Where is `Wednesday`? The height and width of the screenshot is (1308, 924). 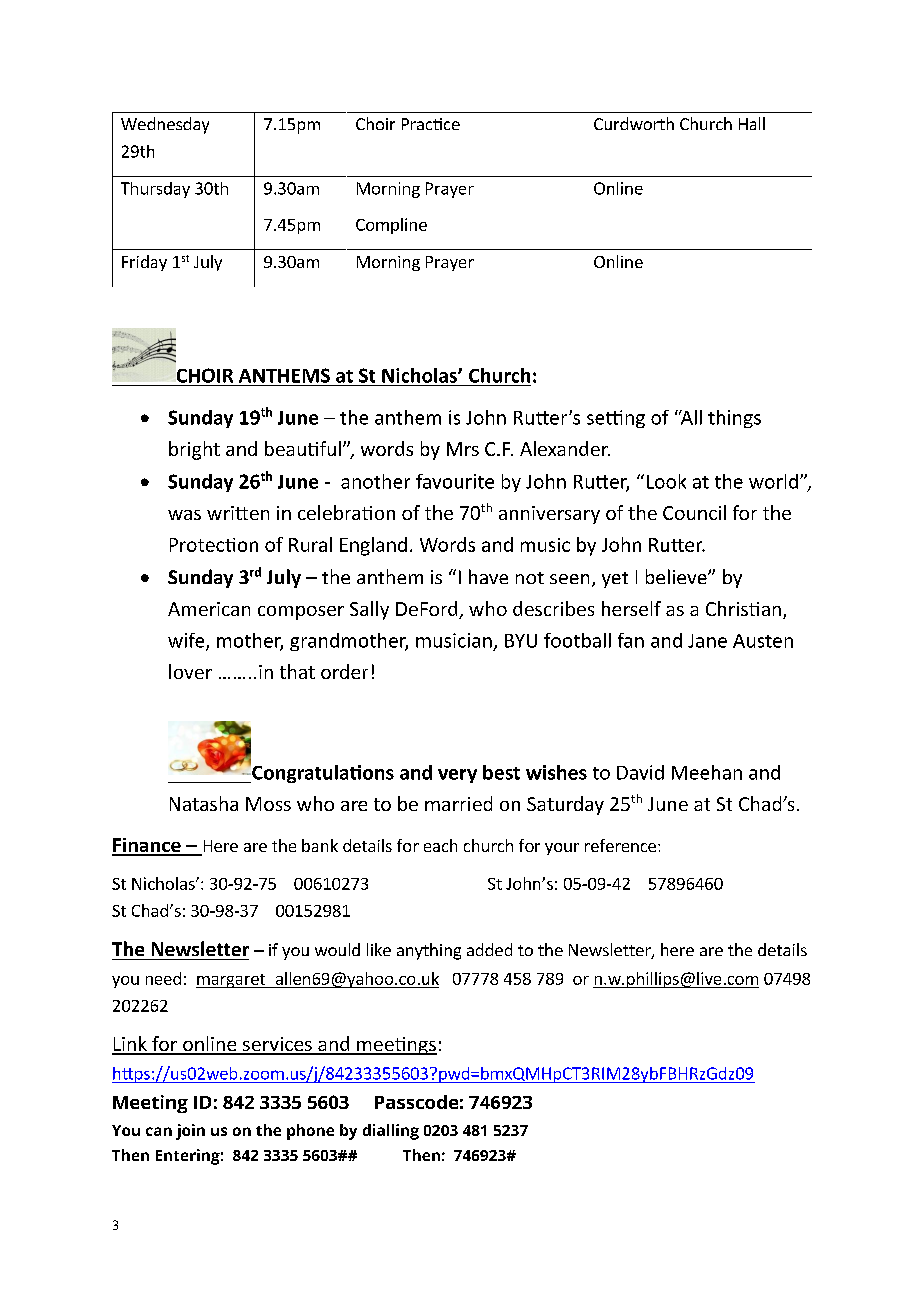
Wednesday is located at coordinates (165, 125).
